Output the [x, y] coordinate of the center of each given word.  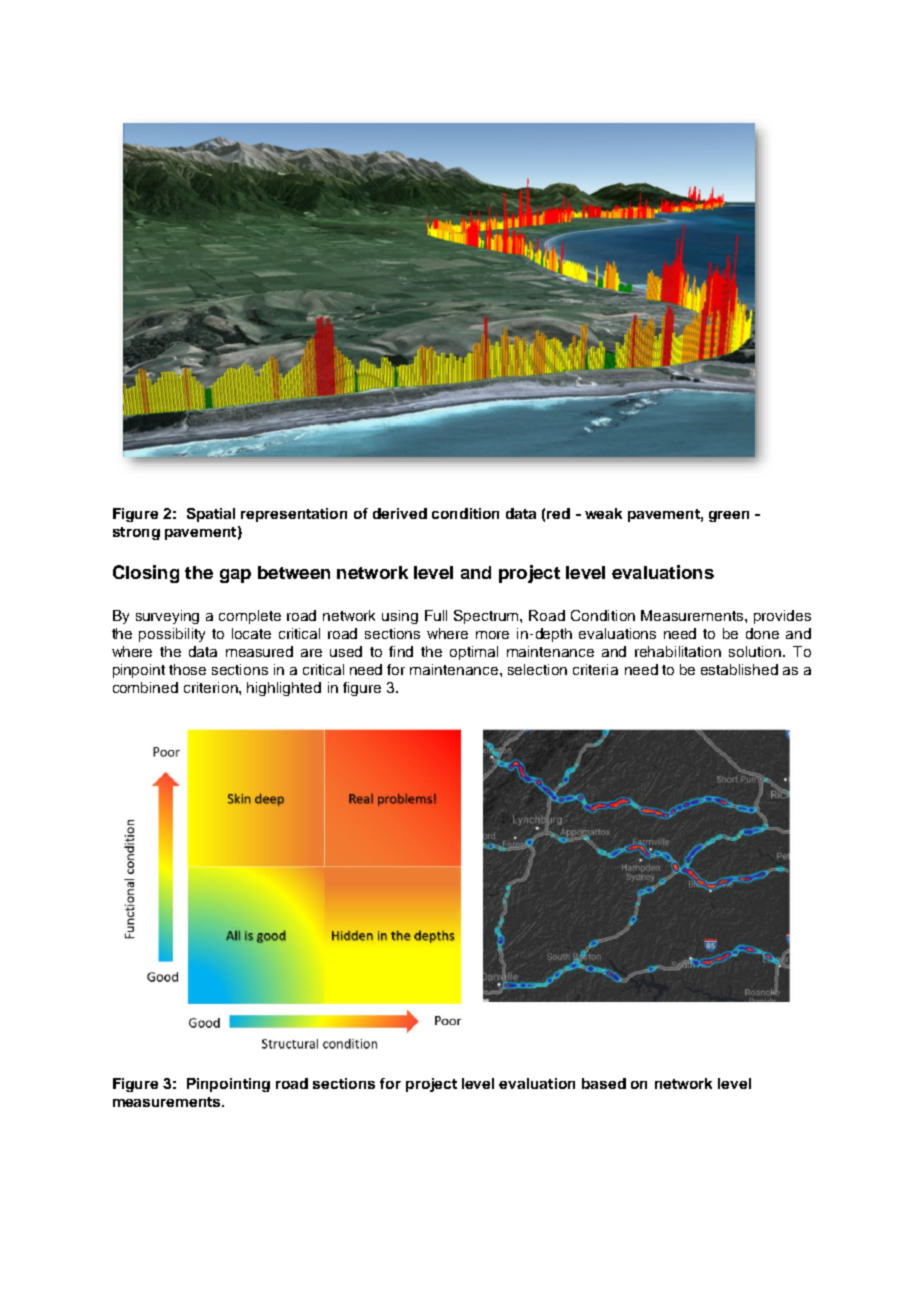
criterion [212, 687]
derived [400, 513]
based [604, 1083]
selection [537, 669]
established [739, 669]
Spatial [211, 515]
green [729, 516]
